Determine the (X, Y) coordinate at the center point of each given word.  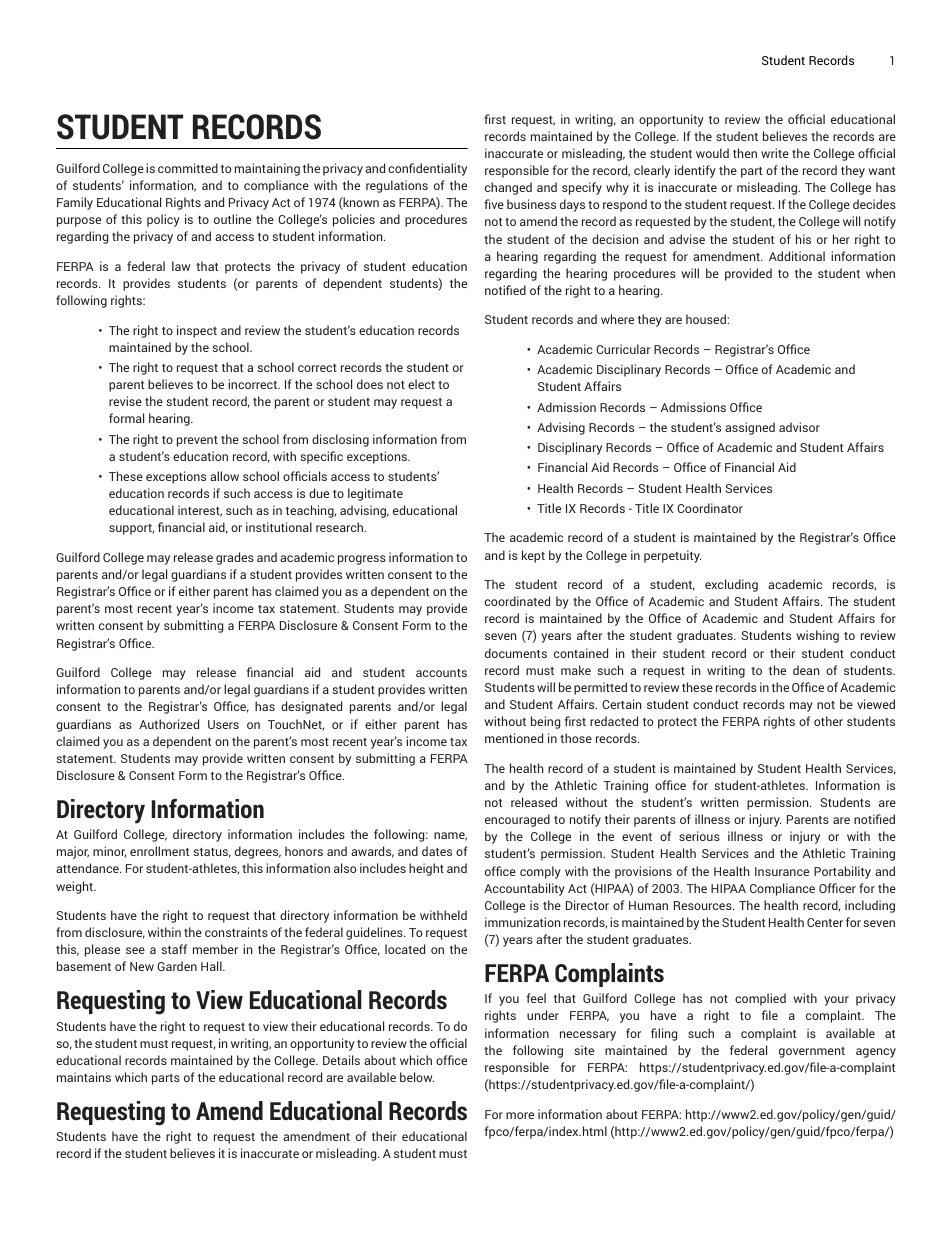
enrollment (159, 851)
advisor (799, 427)
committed (188, 168)
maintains (84, 1077)
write (775, 153)
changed (508, 188)
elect (421, 384)
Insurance (782, 871)
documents (516, 653)
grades (235, 558)
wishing (817, 636)
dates (437, 851)
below (417, 1077)
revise (125, 401)
